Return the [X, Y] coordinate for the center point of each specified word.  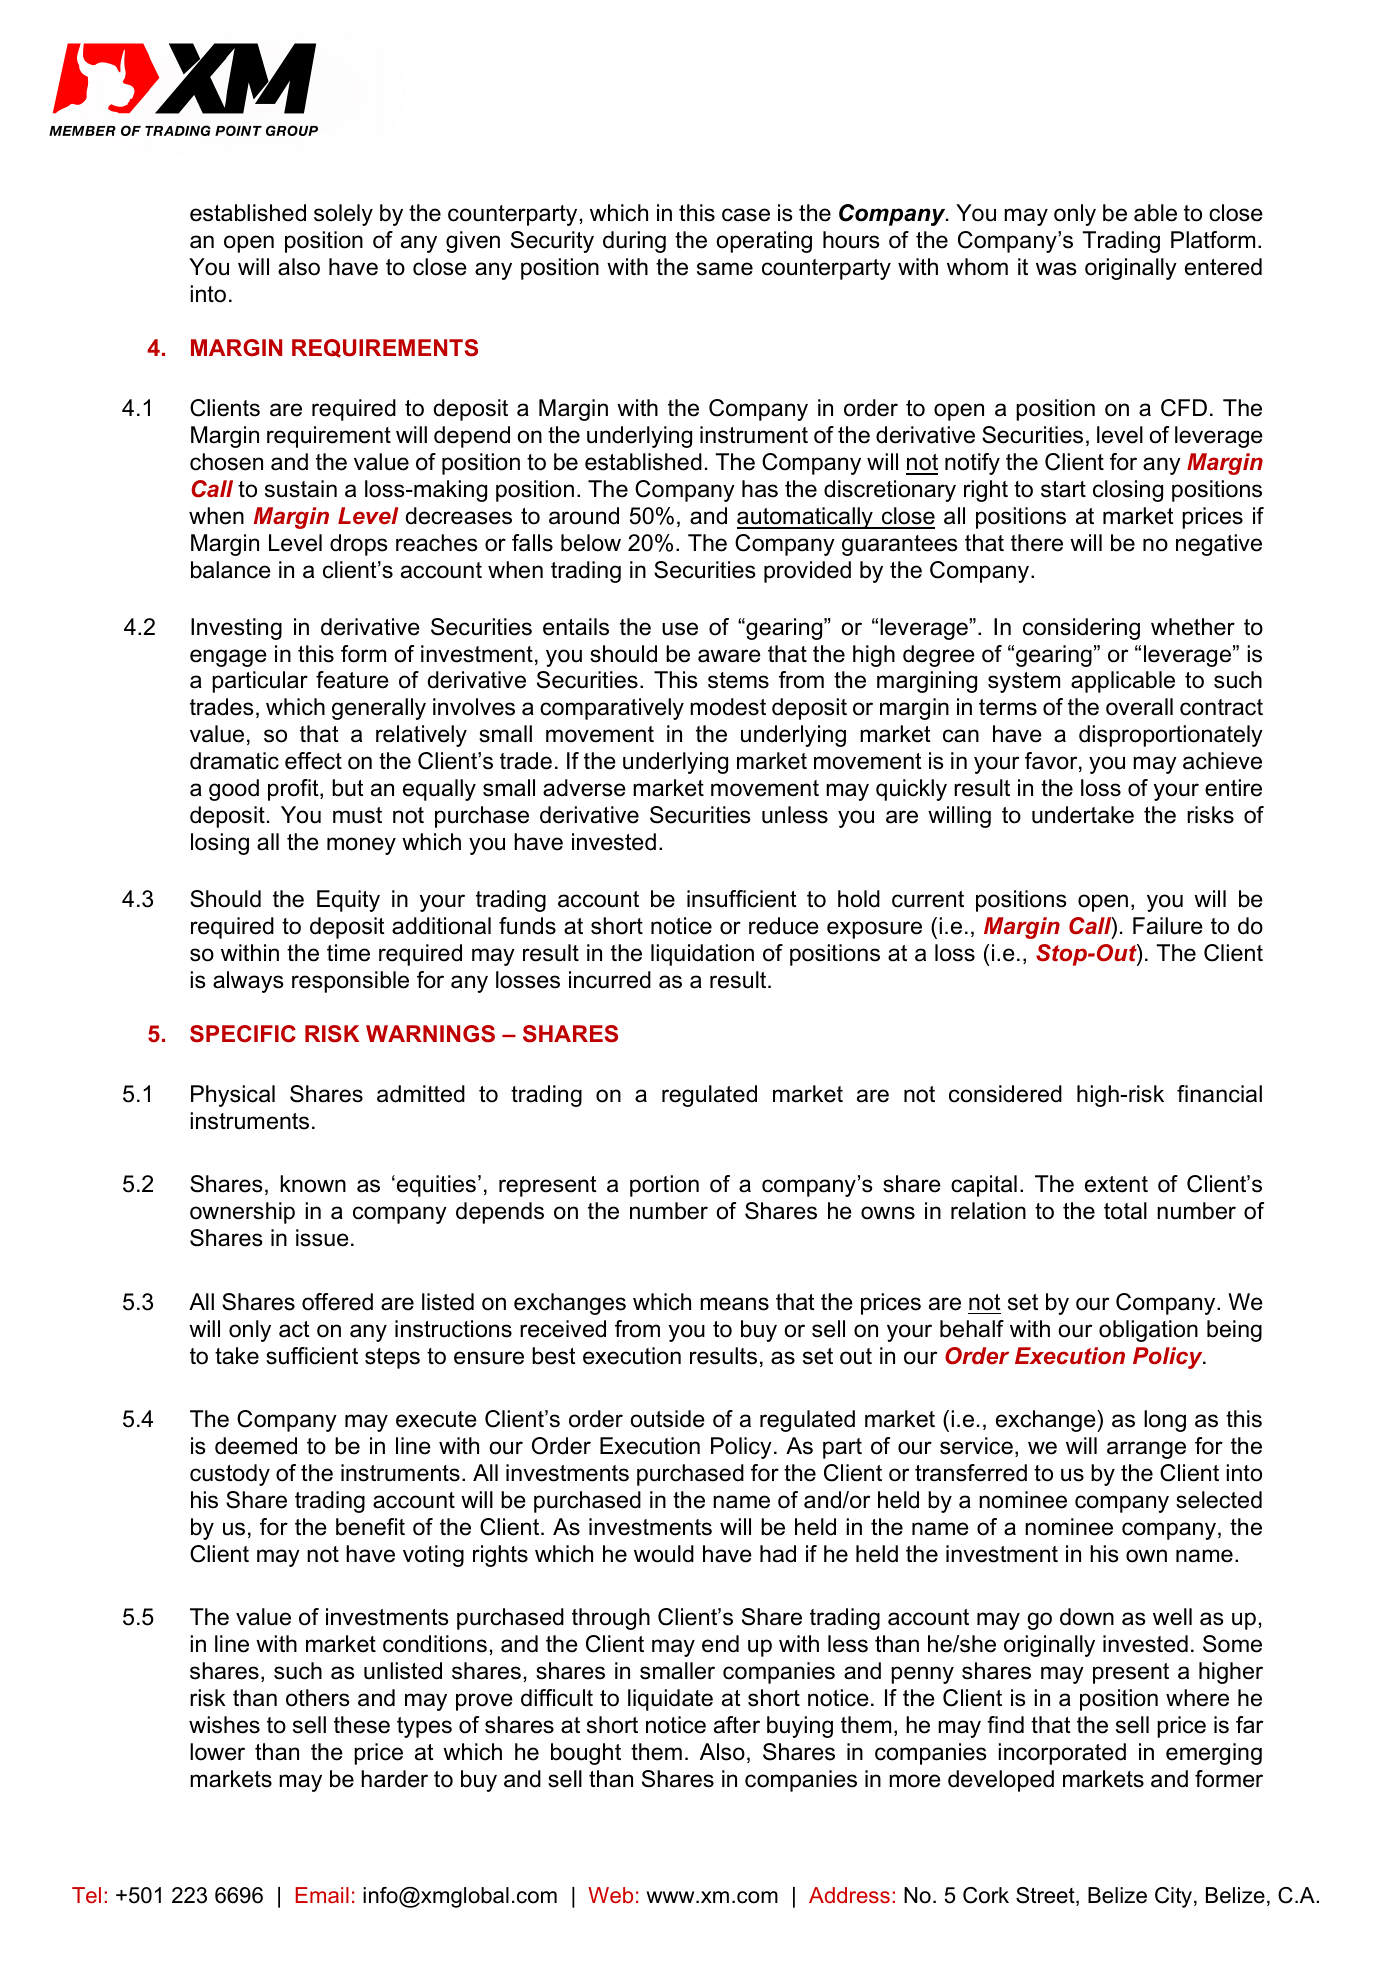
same [725, 269]
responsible [350, 982]
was [1056, 269]
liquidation [702, 955]
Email [322, 1895]
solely [343, 215]
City [1175, 1897]
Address [849, 1895]
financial [1219, 1094]
